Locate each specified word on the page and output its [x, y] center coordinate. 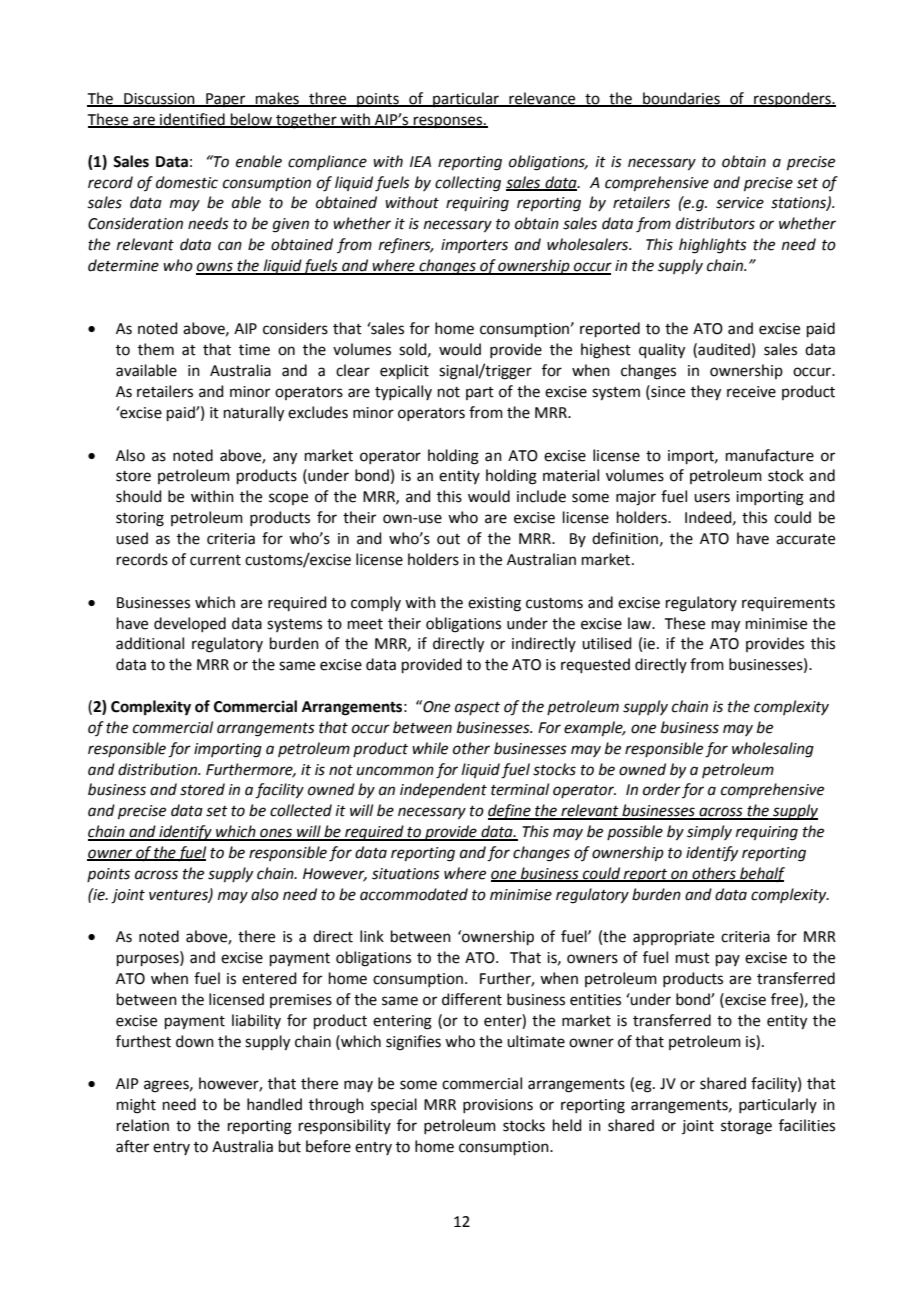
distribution [158, 769]
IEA [420, 161]
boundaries [681, 99]
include [541, 496]
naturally [254, 414]
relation [143, 1125]
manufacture [770, 455]
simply [709, 832]
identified [192, 120]
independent [443, 790]
